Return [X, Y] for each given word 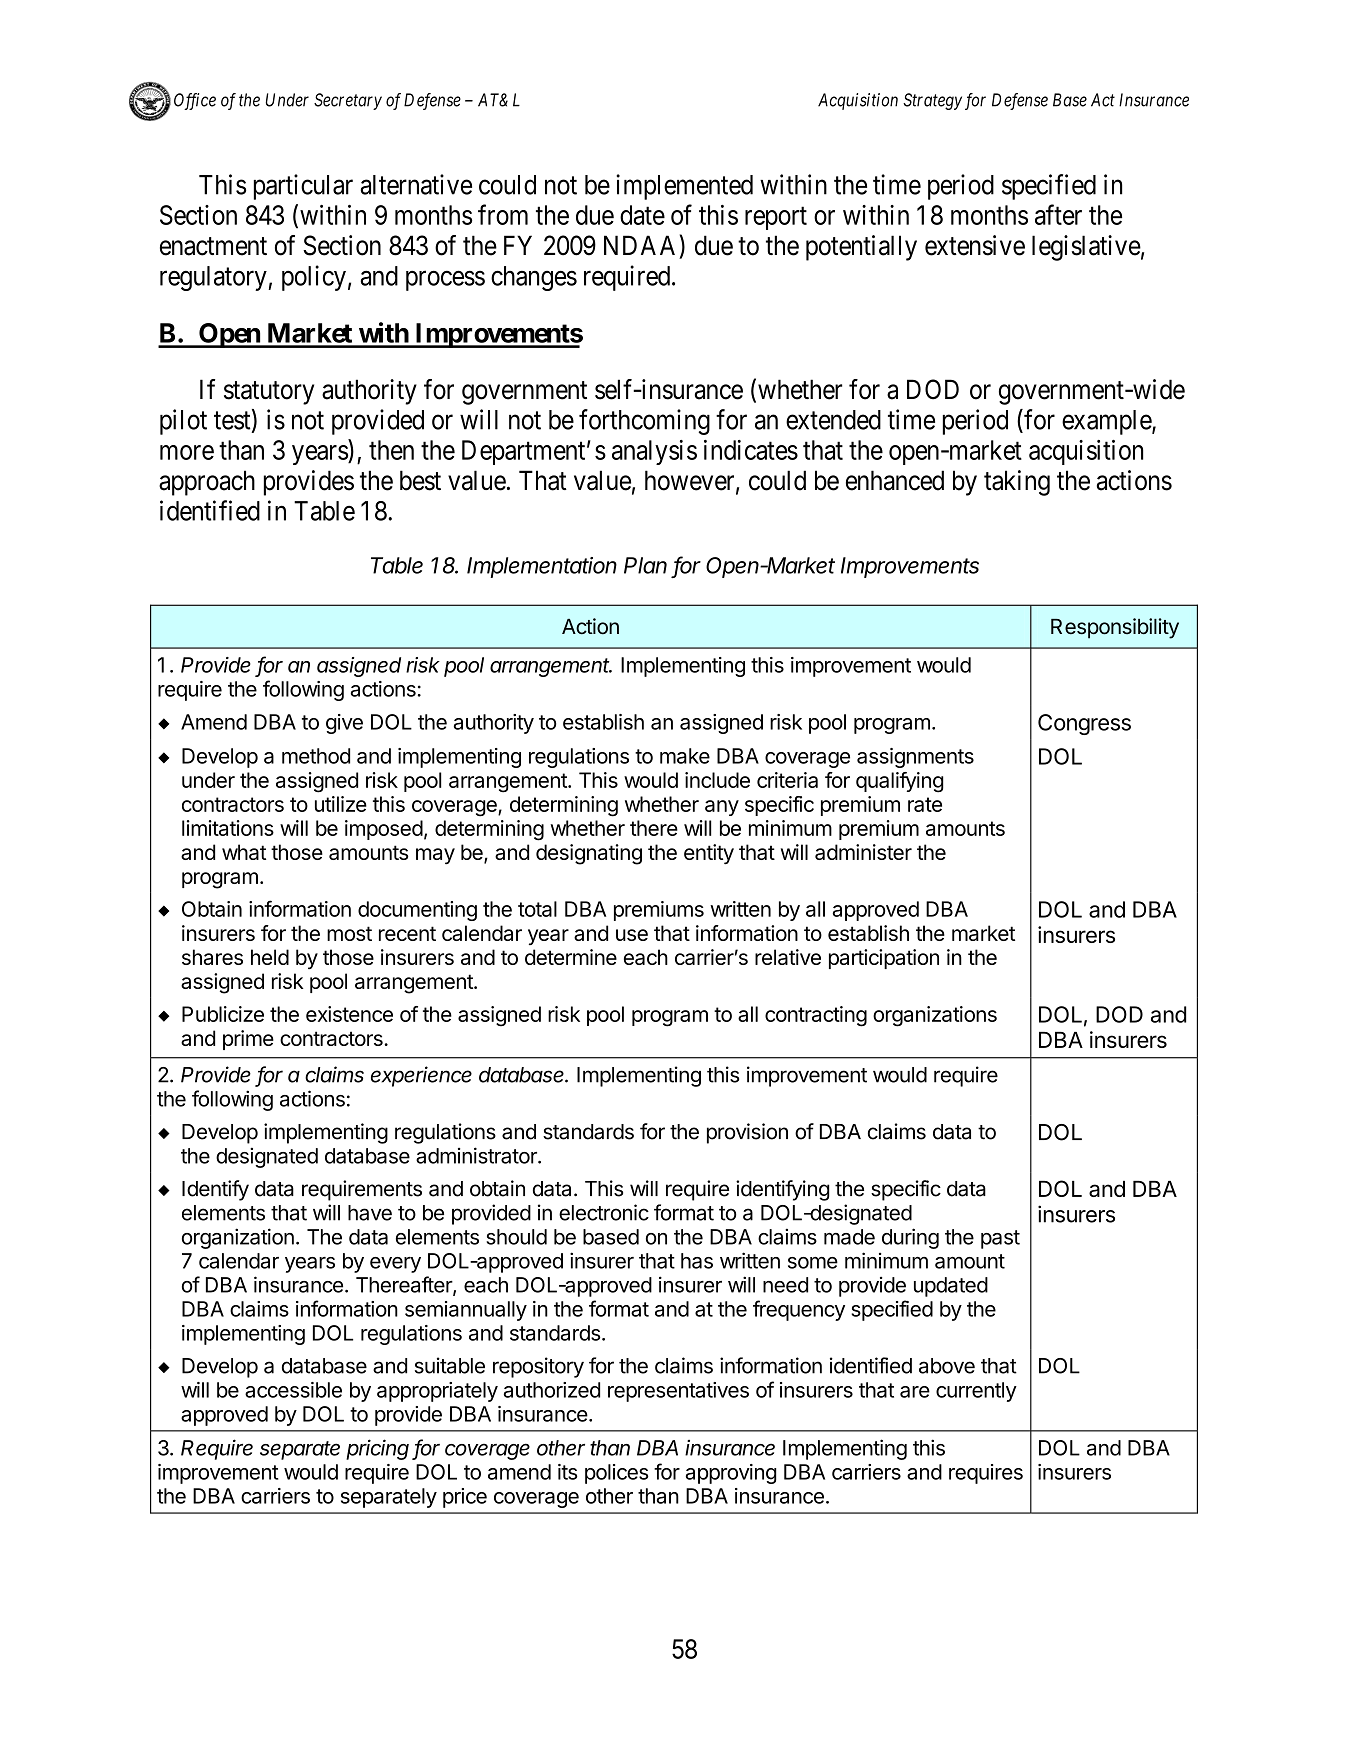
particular [303, 187]
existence [349, 1014]
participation [884, 959]
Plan [645, 565]
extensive [975, 245]
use [632, 935]
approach [207, 483]
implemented [684, 187]
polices [617, 1474]
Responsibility [1115, 628]
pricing [377, 1449]
